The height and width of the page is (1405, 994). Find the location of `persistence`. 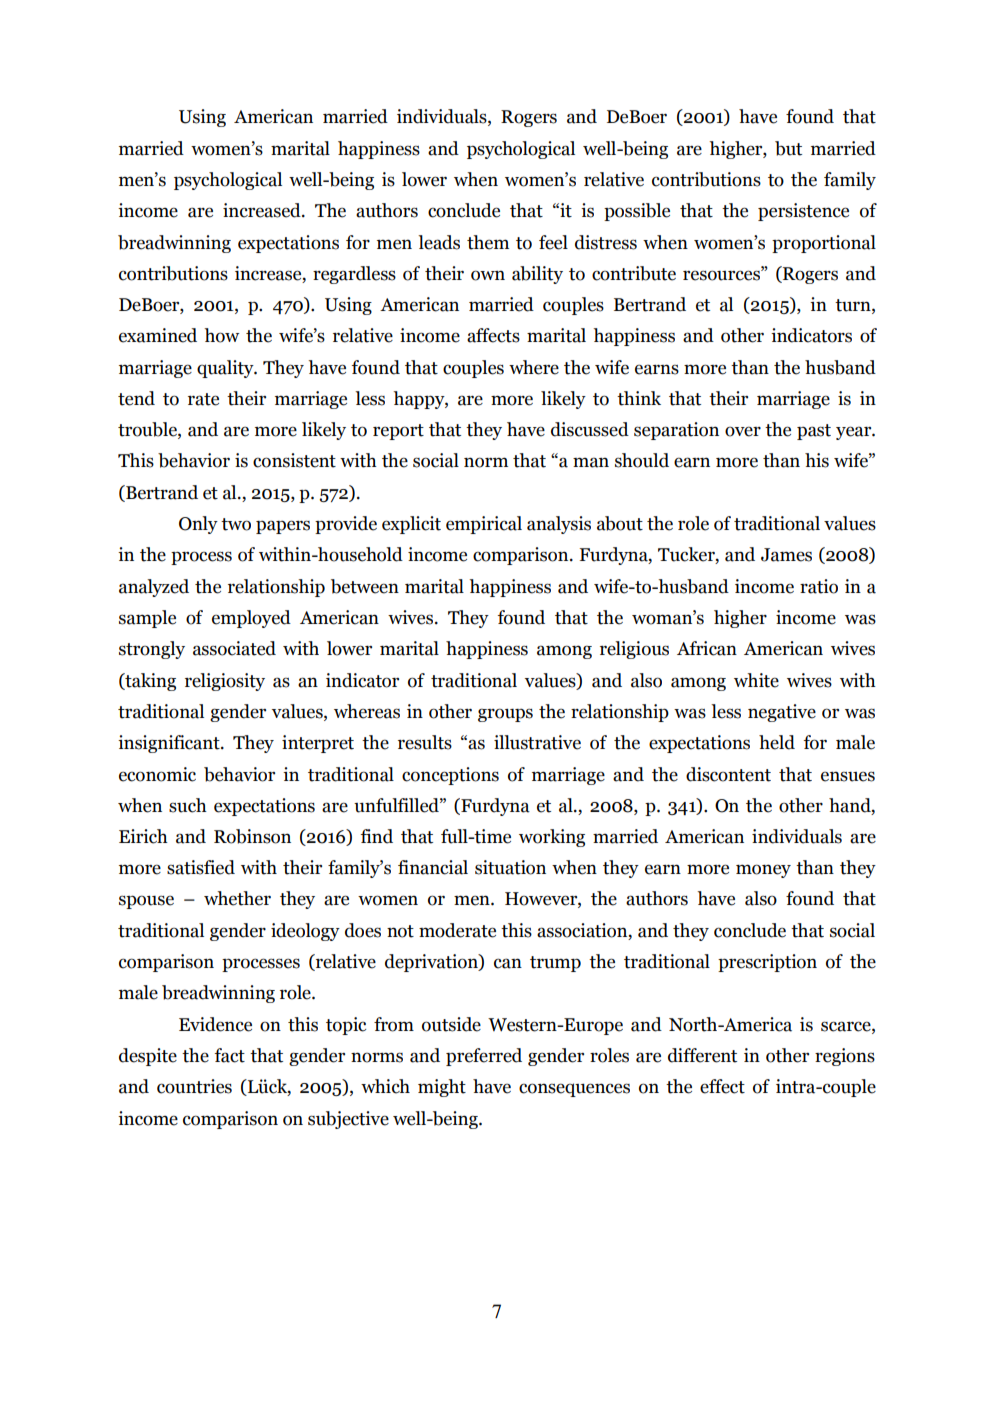

persistence is located at coordinates (803, 212).
